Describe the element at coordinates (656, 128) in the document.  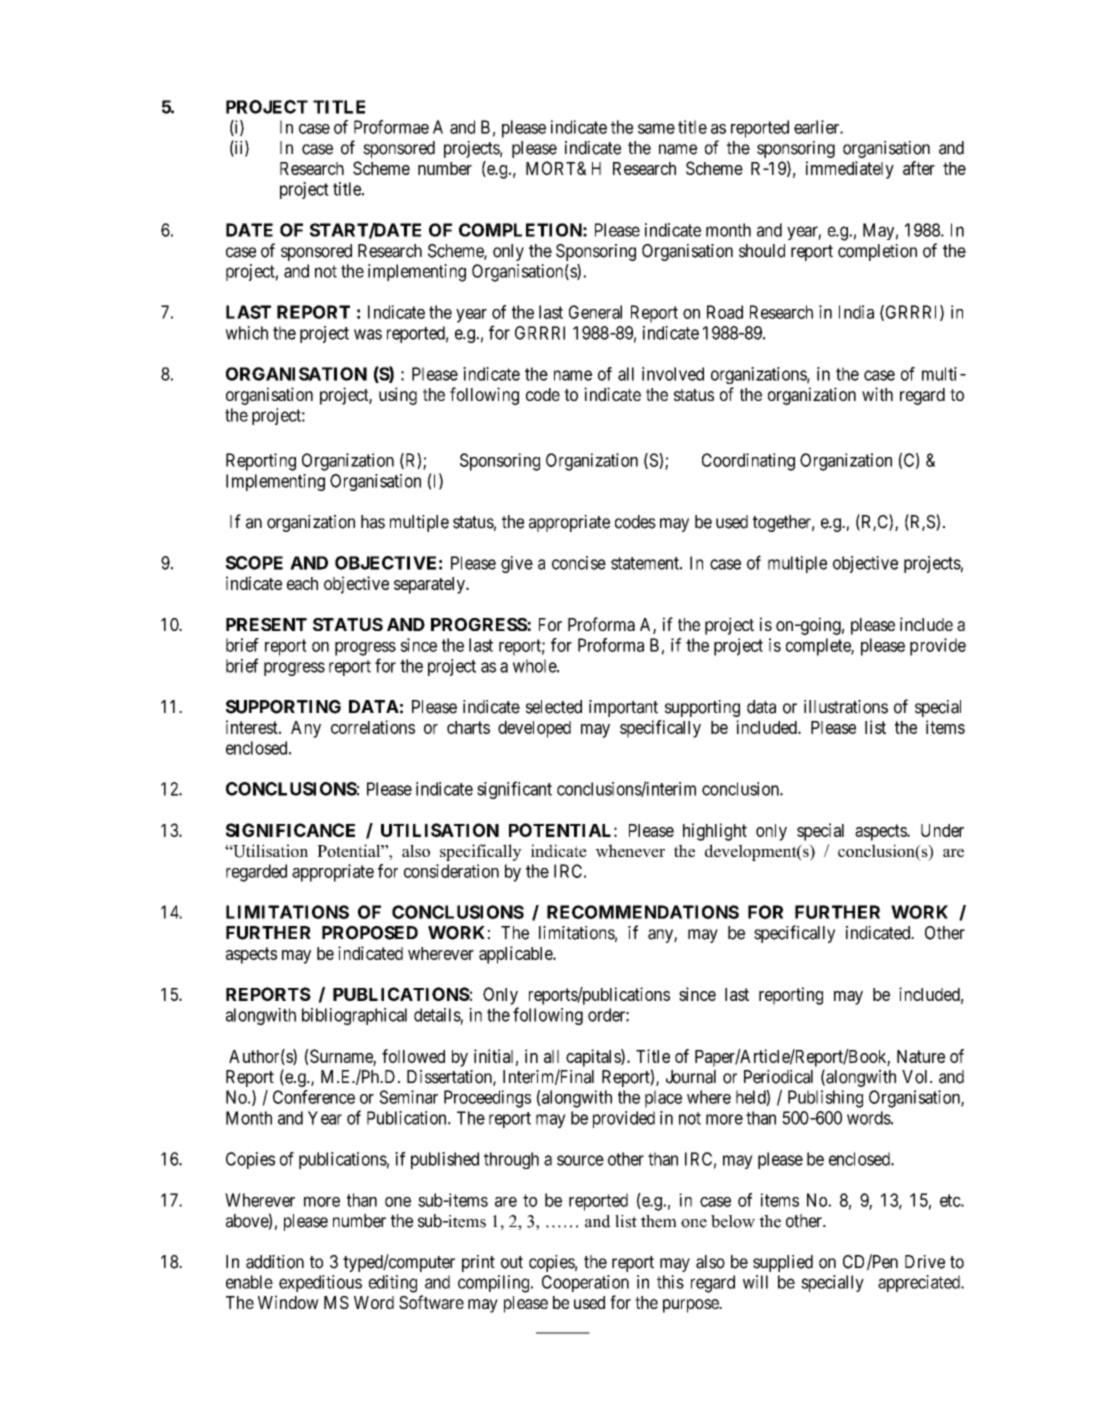
I see `same` at that location.
